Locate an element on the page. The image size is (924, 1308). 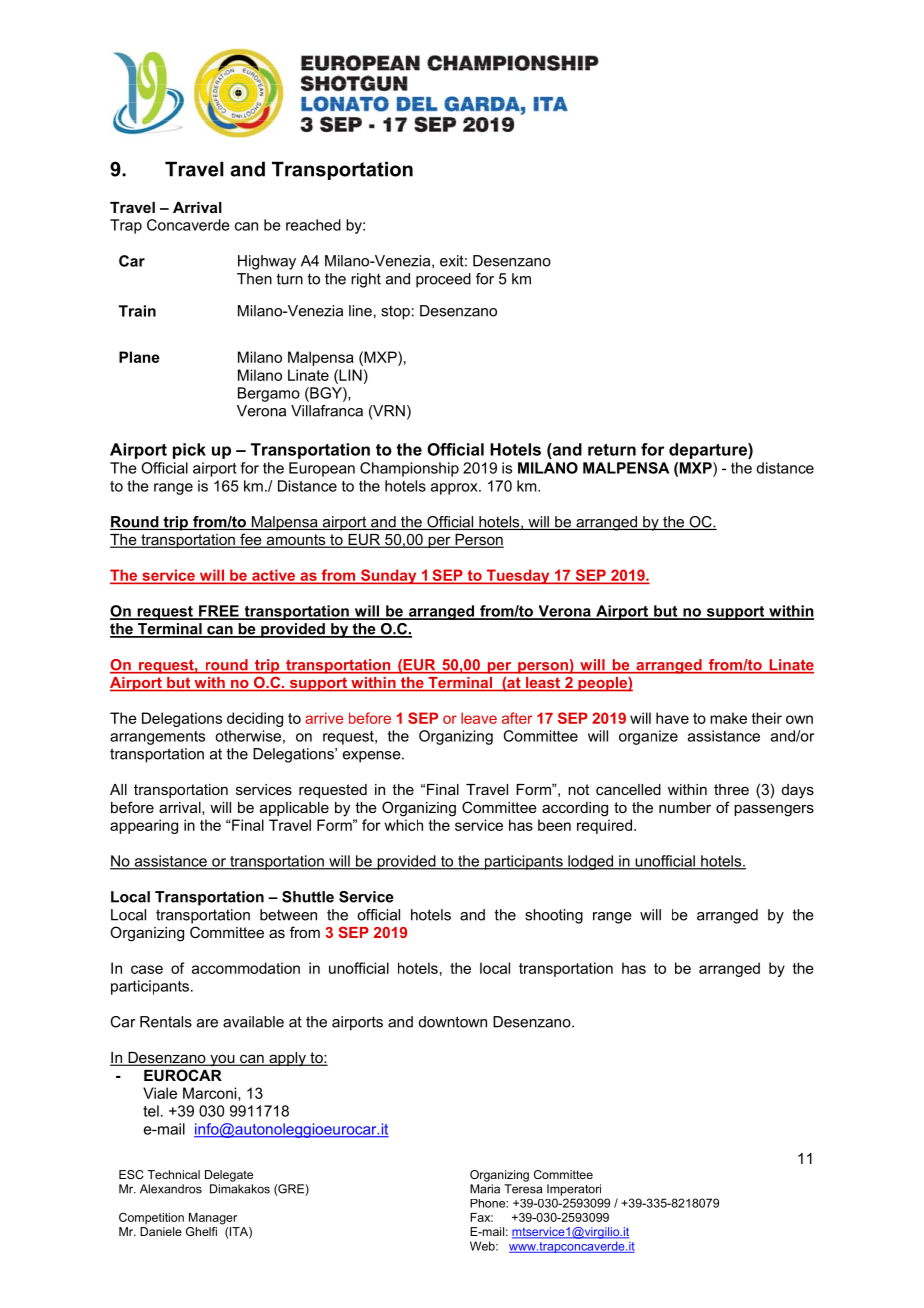
Then is located at coordinates (254, 279).
